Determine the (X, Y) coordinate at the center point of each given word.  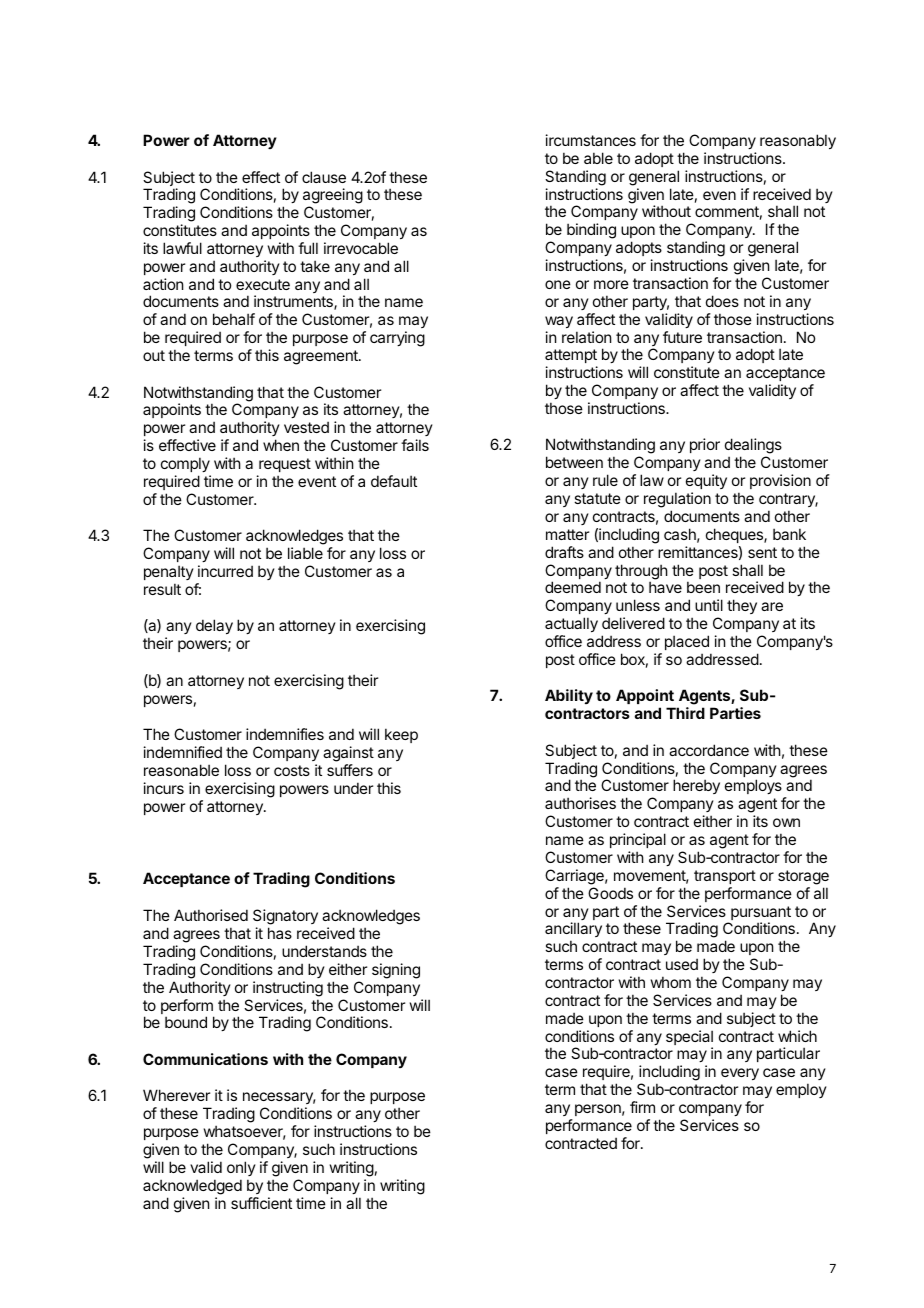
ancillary (573, 931)
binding (591, 231)
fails (415, 445)
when (281, 445)
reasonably (798, 141)
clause (324, 177)
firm (642, 1107)
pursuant (761, 914)
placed (687, 642)
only (241, 1168)
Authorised (211, 915)
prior (705, 445)
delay (214, 626)
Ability (569, 696)
